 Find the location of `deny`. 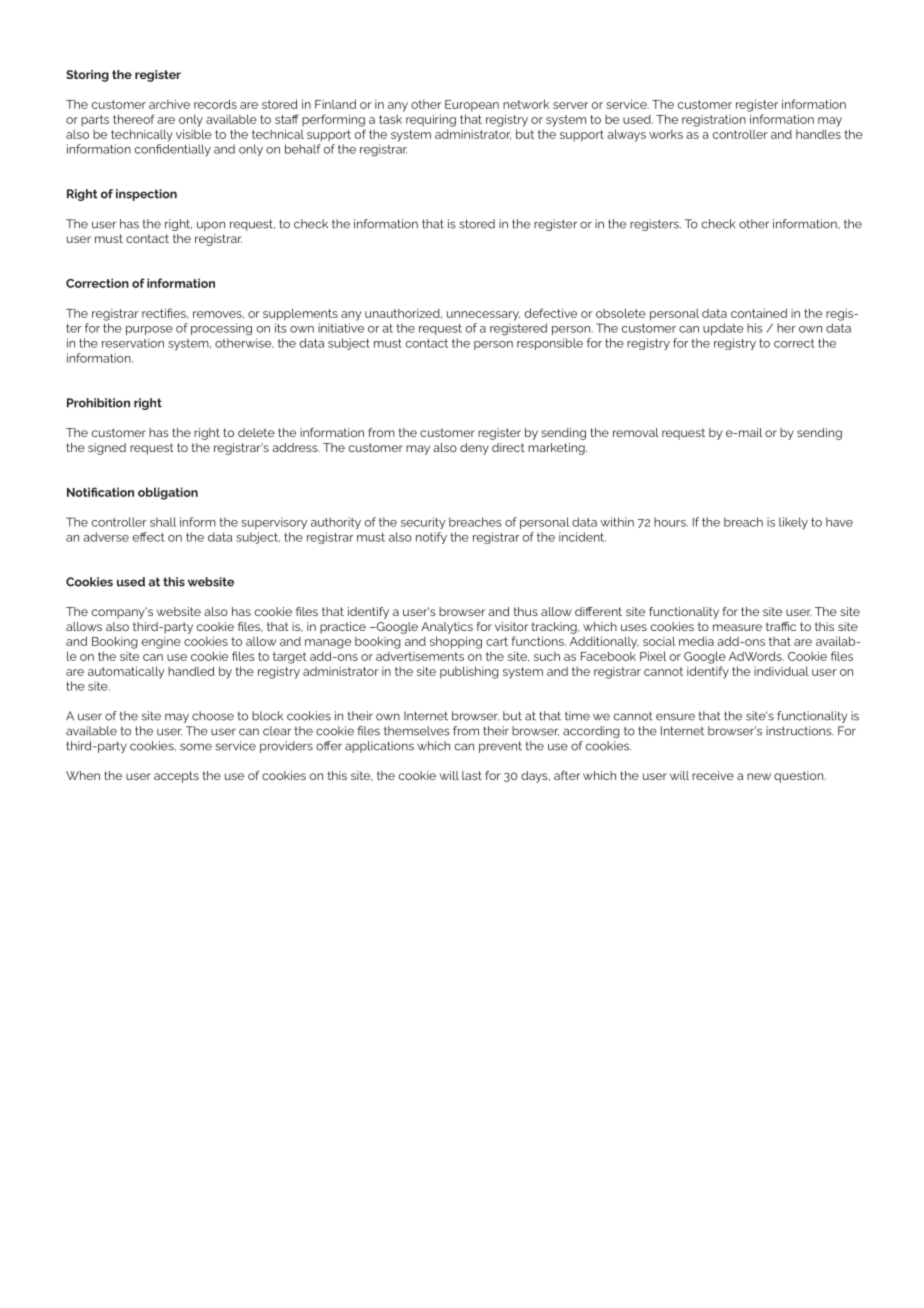

deny is located at coordinates (474, 449).
